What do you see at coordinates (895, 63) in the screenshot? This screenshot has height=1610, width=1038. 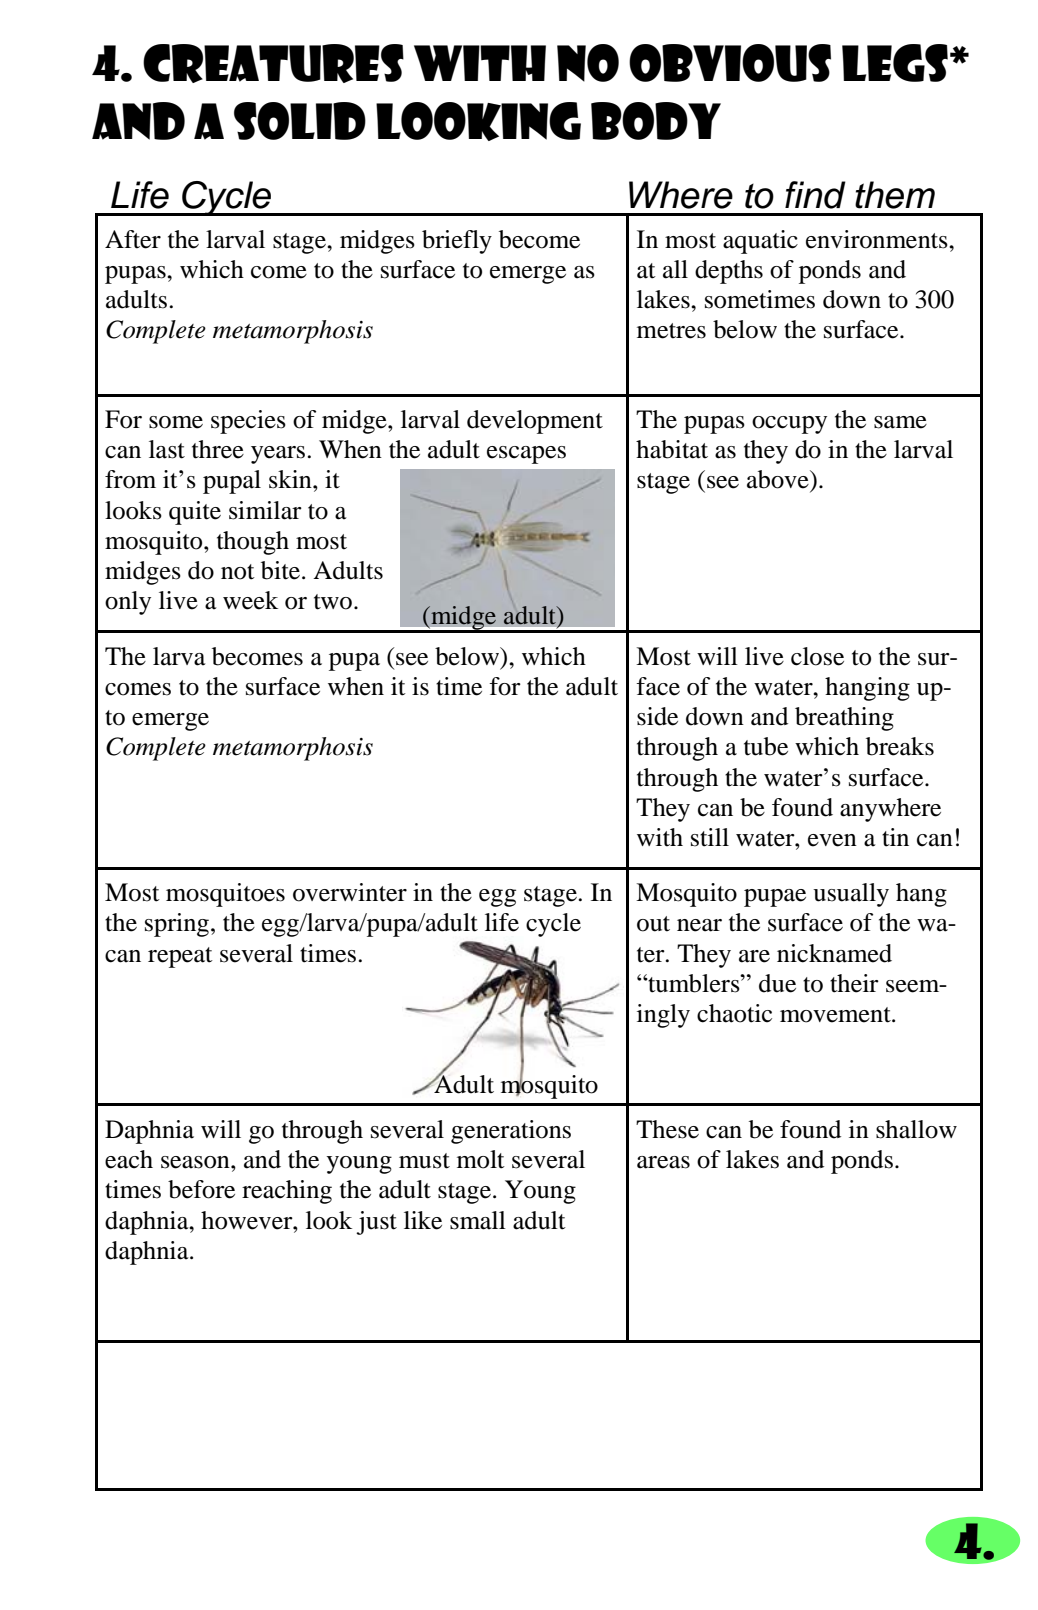 I see `legs` at bounding box center [895, 63].
